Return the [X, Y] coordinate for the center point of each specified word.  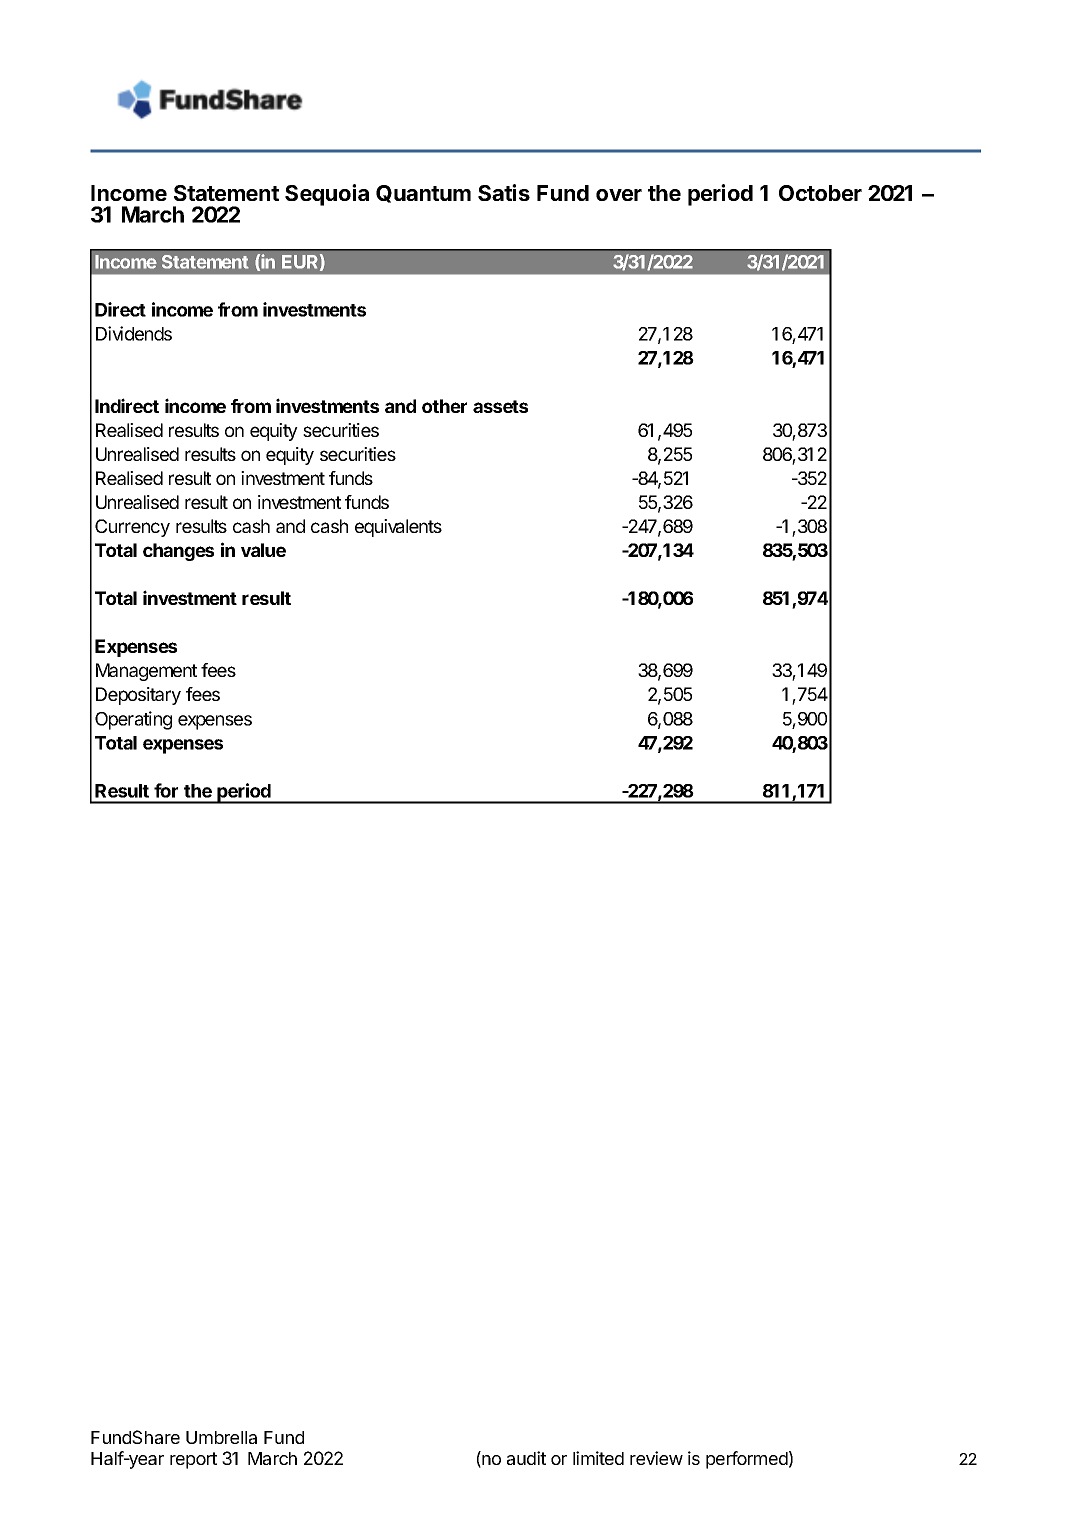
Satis [504, 192]
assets [500, 406]
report [193, 1460]
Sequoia [327, 195]
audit [526, 1458]
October [820, 193]
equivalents [398, 528]
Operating [133, 720]
